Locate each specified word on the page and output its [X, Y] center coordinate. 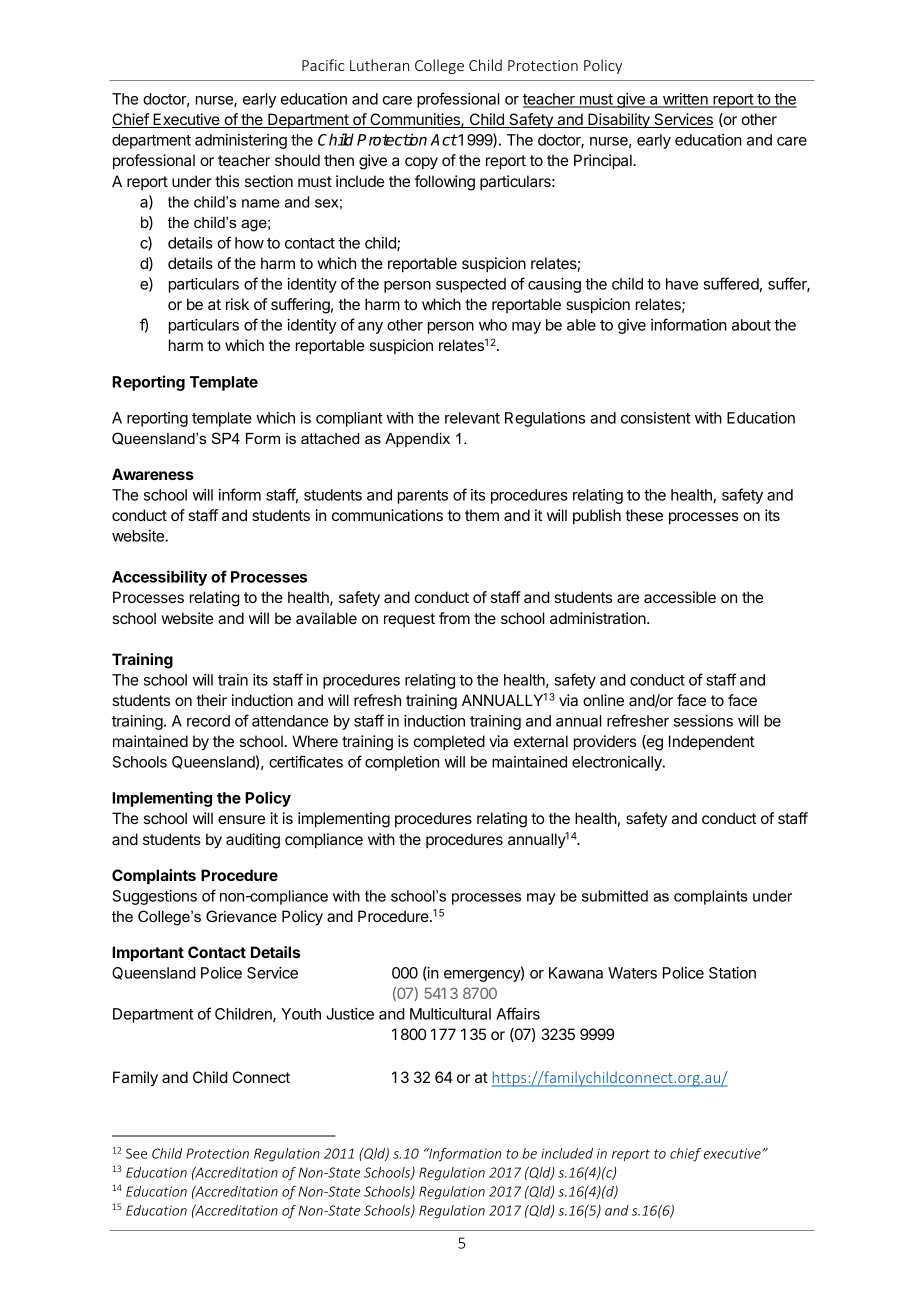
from [454, 618]
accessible [680, 597]
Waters [632, 973]
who [493, 325]
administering [241, 141]
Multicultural [450, 1014]
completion [402, 763]
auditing [253, 841]
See [136, 1153]
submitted [615, 896]
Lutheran [379, 65]
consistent [655, 418]
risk [237, 304]
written [685, 100]
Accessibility [159, 578]
